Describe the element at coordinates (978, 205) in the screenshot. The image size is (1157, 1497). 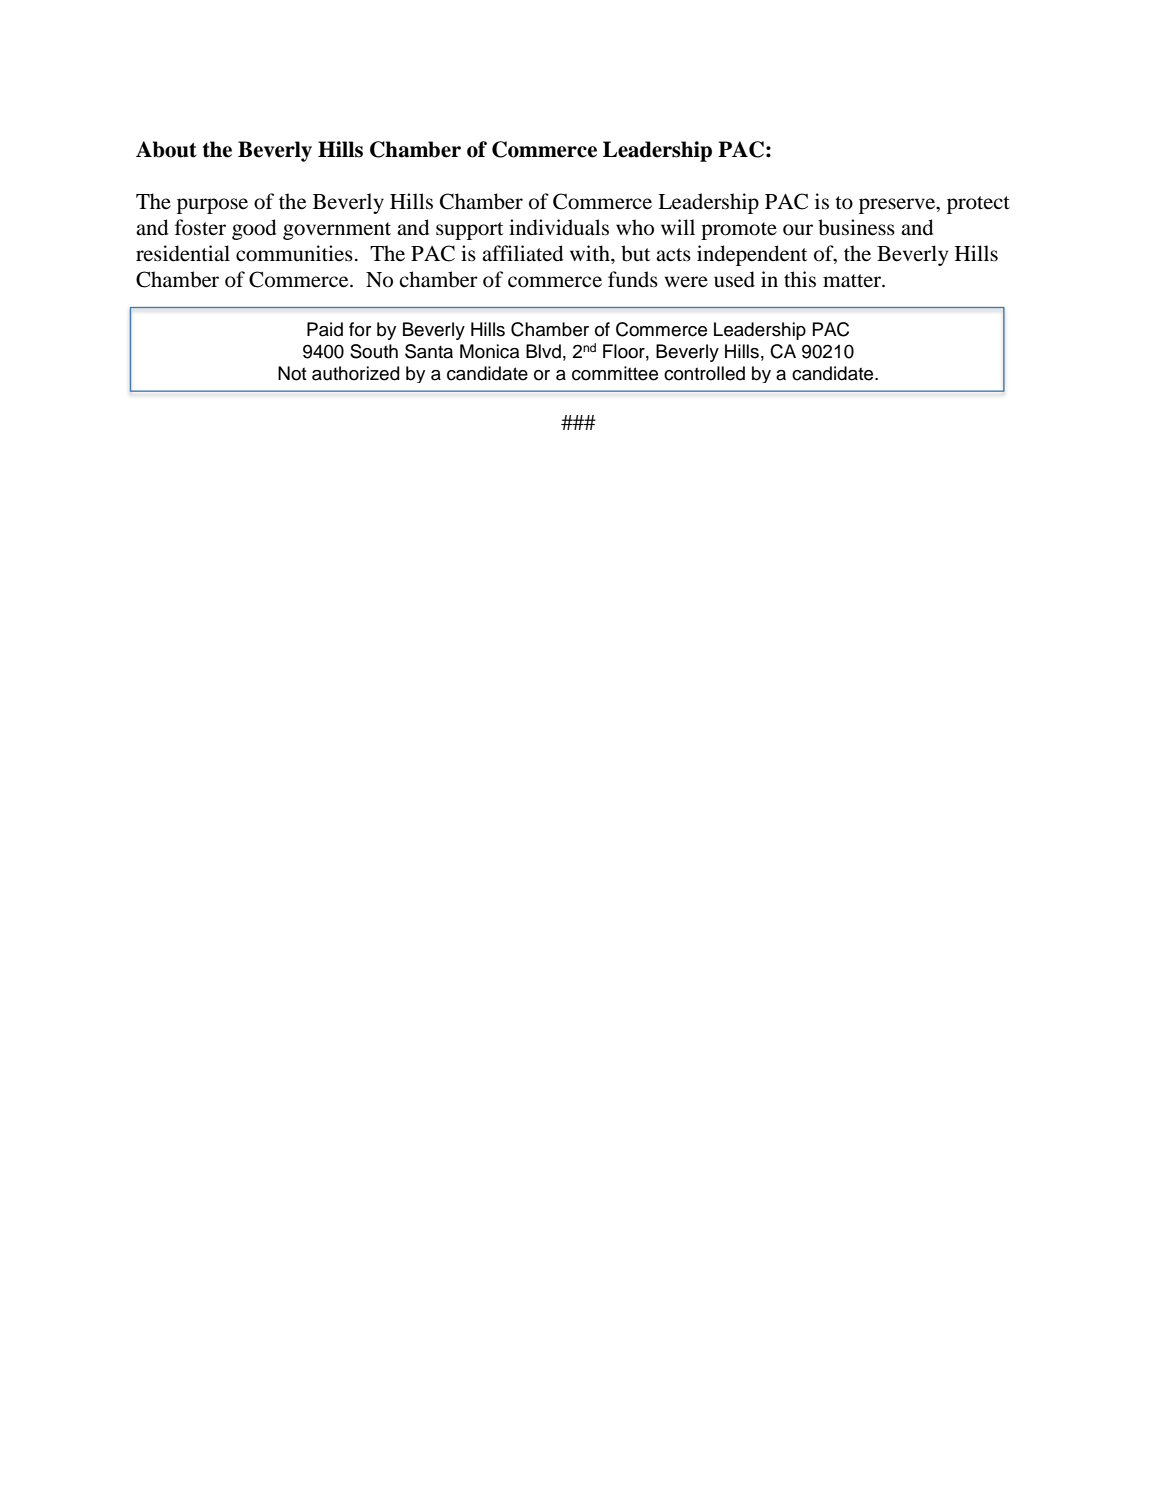
I see `protect` at that location.
